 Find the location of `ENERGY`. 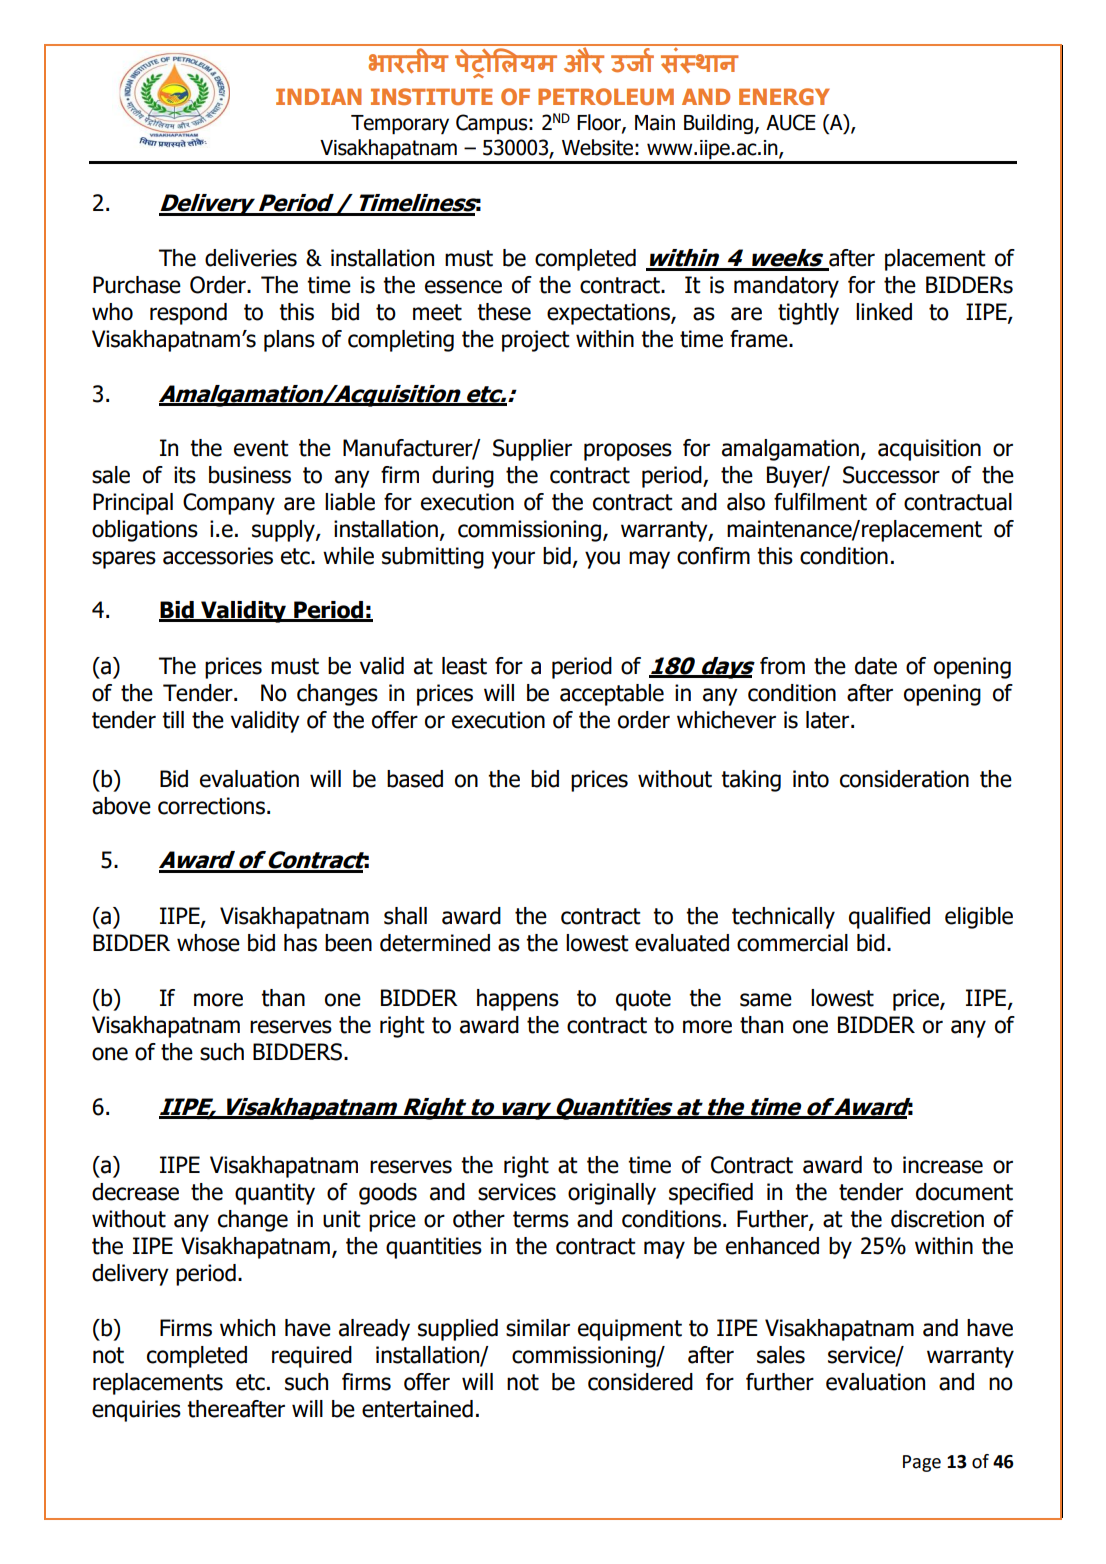

ENERGY is located at coordinates (784, 96).
